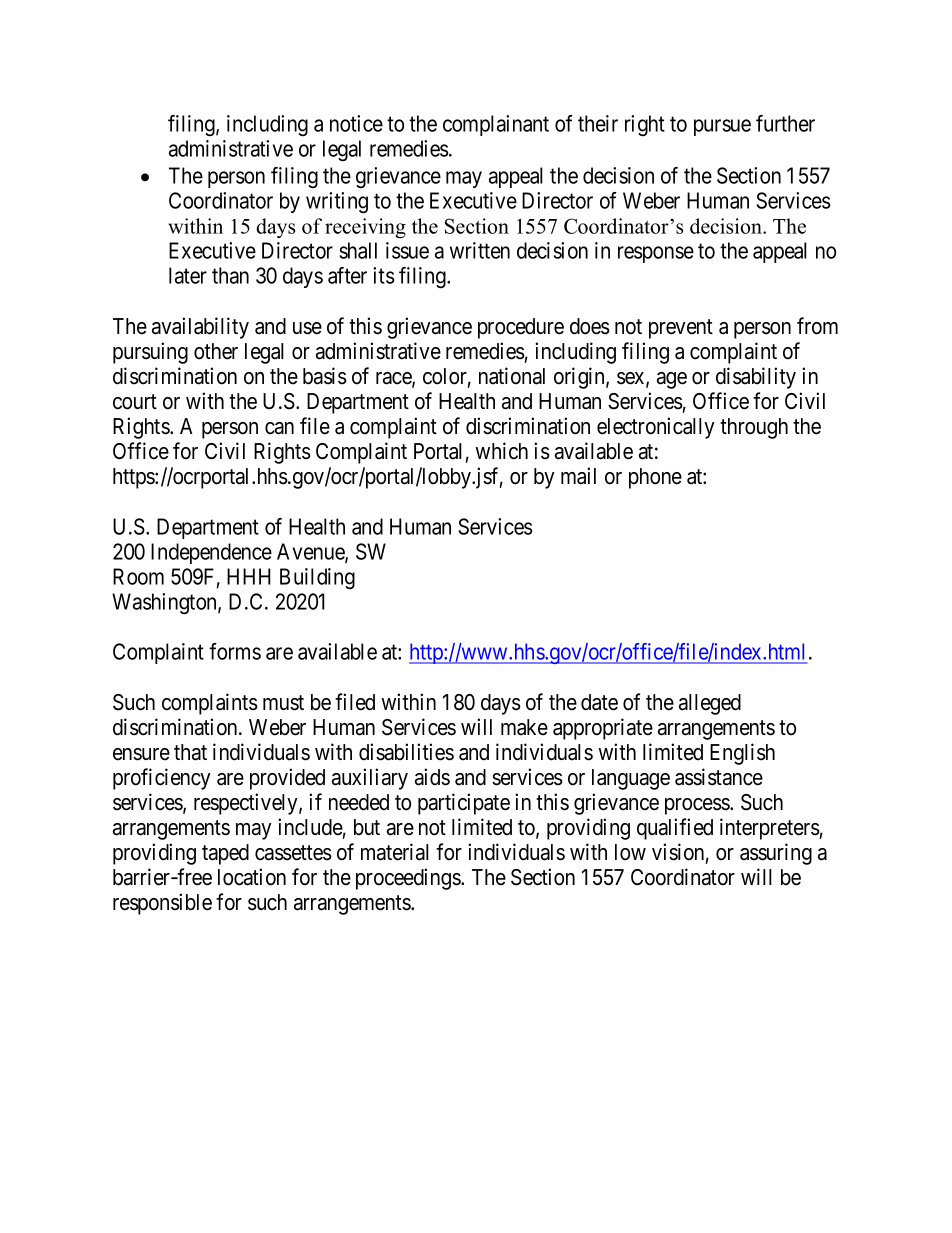  I want to click on which, so click(501, 451).
